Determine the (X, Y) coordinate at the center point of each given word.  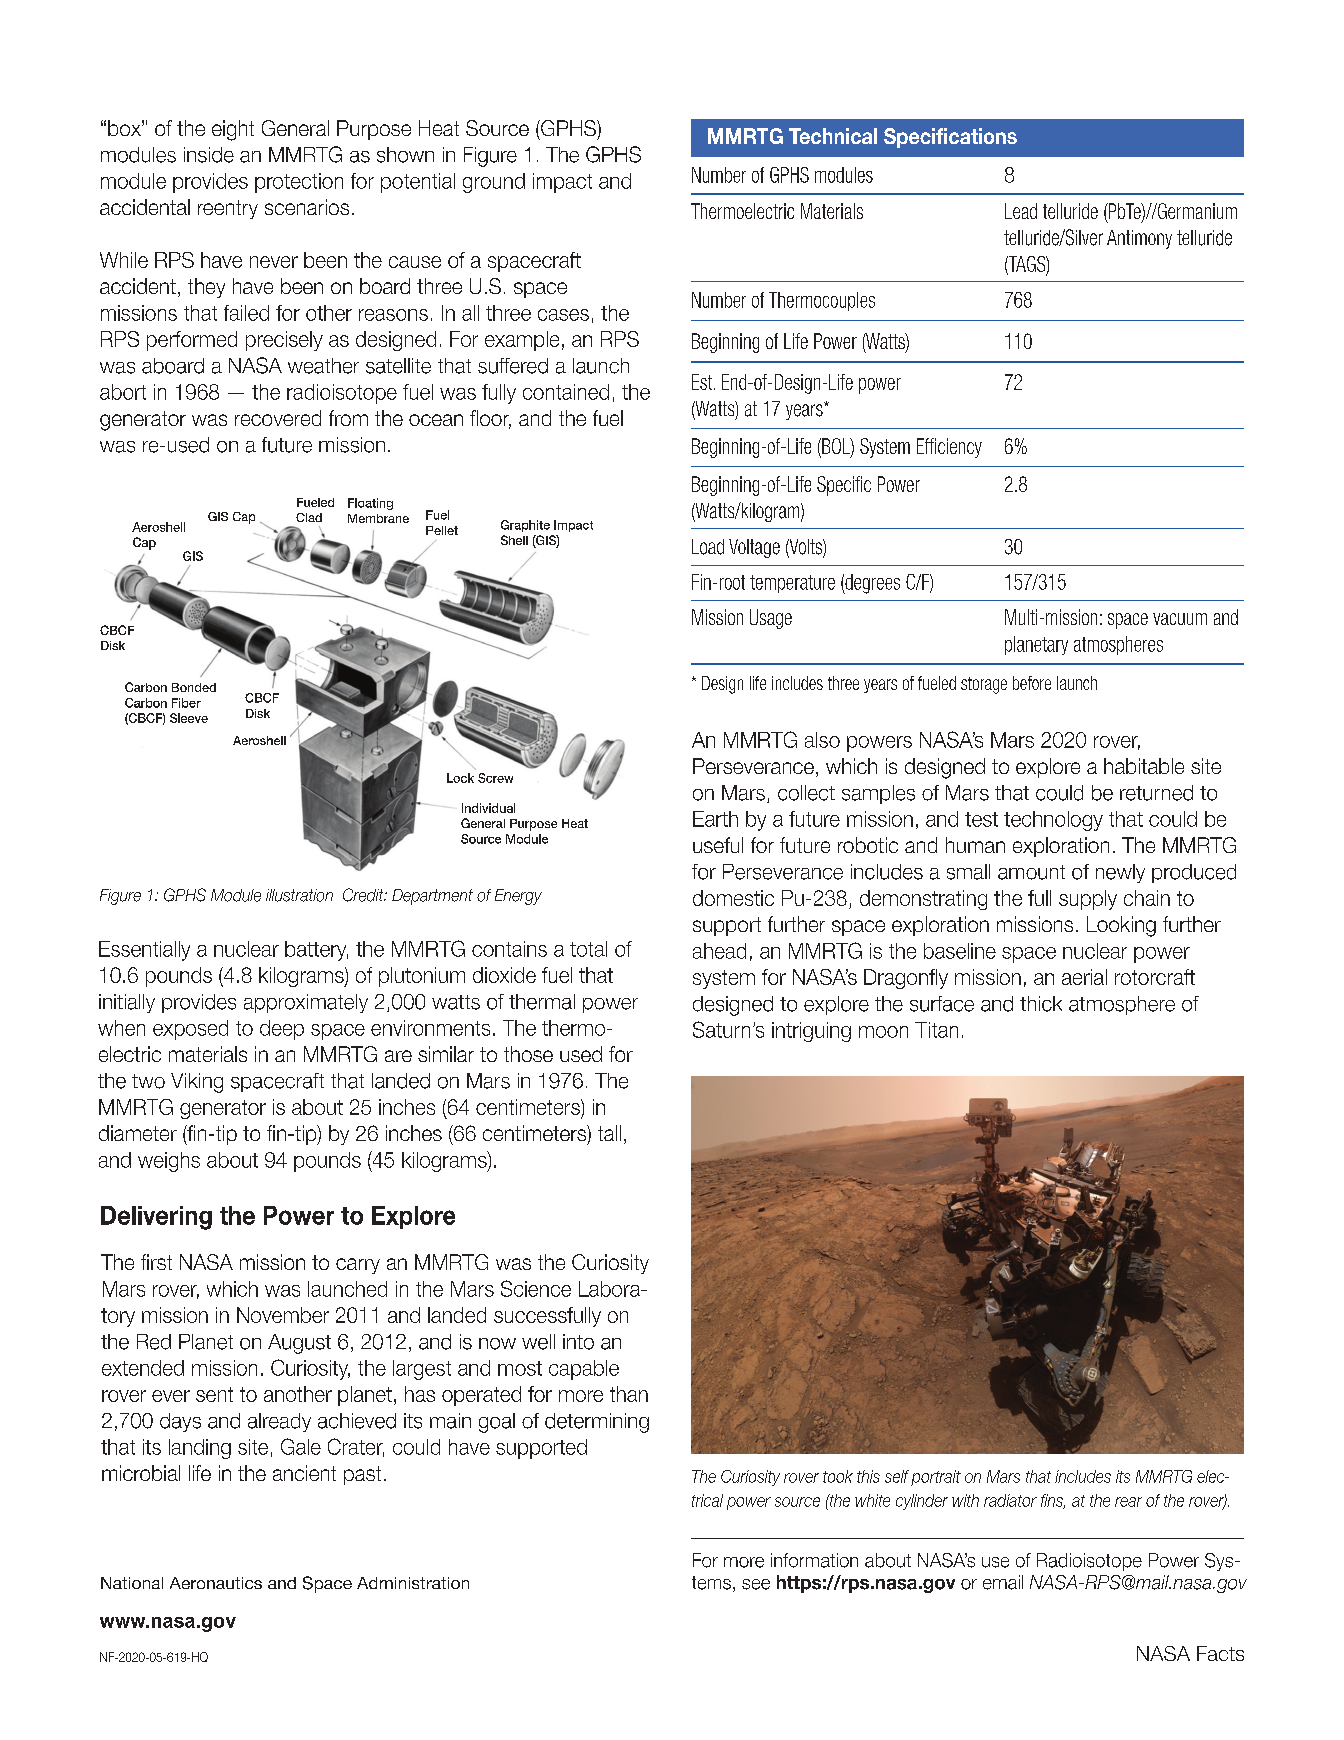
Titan (936, 1030)
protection (299, 183)
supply (1088, 900)
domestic (733, 898)
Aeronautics (216, 1583)
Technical (833, 136)
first (156, 1262)
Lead (1021, 211)
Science (536, 1288)
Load (708, 547)
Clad (309, 517)
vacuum (1180, 619)
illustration (299, 895)
